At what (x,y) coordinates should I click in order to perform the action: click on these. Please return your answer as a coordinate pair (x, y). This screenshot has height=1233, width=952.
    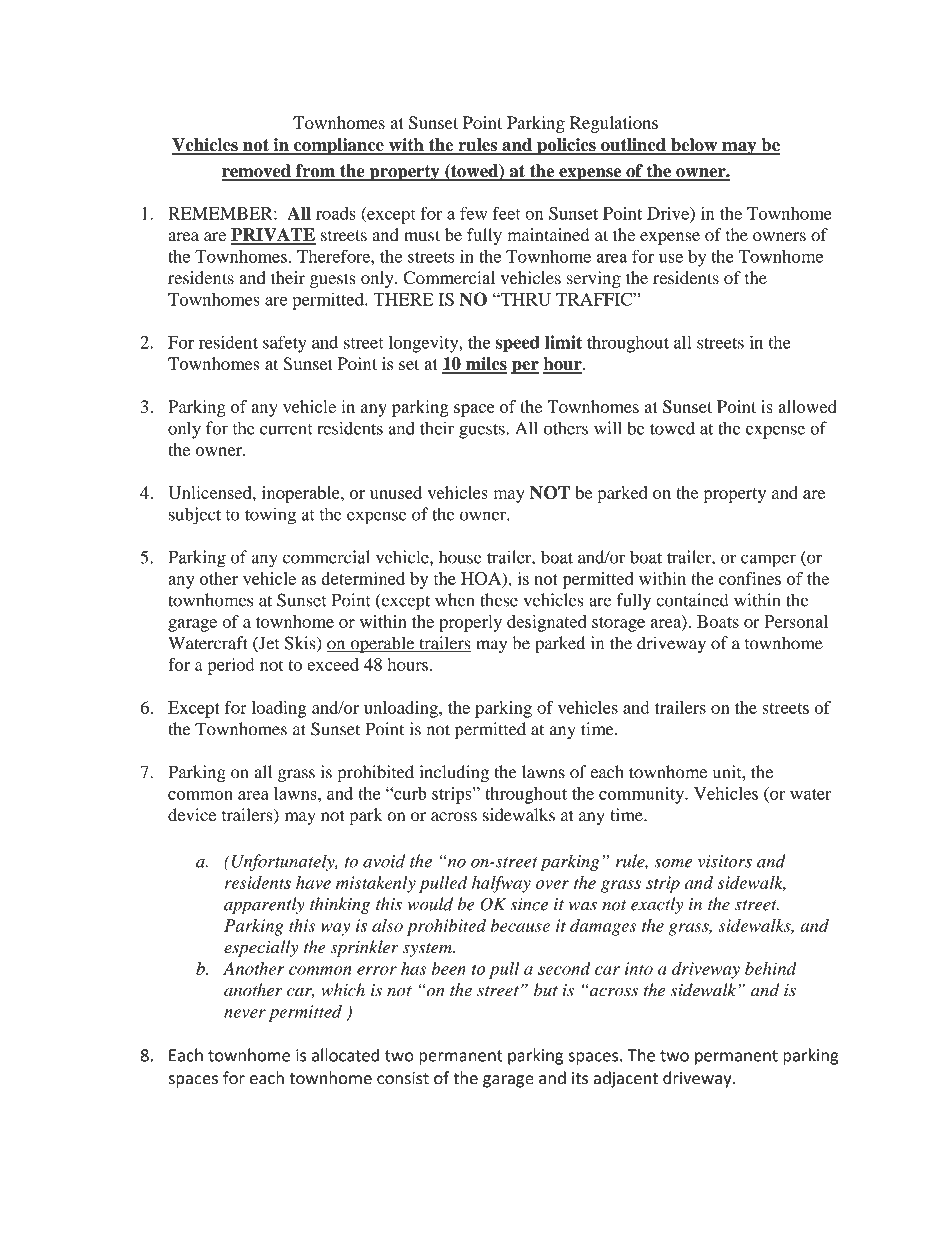
    Looking at the image, I should click on (499, 600).
